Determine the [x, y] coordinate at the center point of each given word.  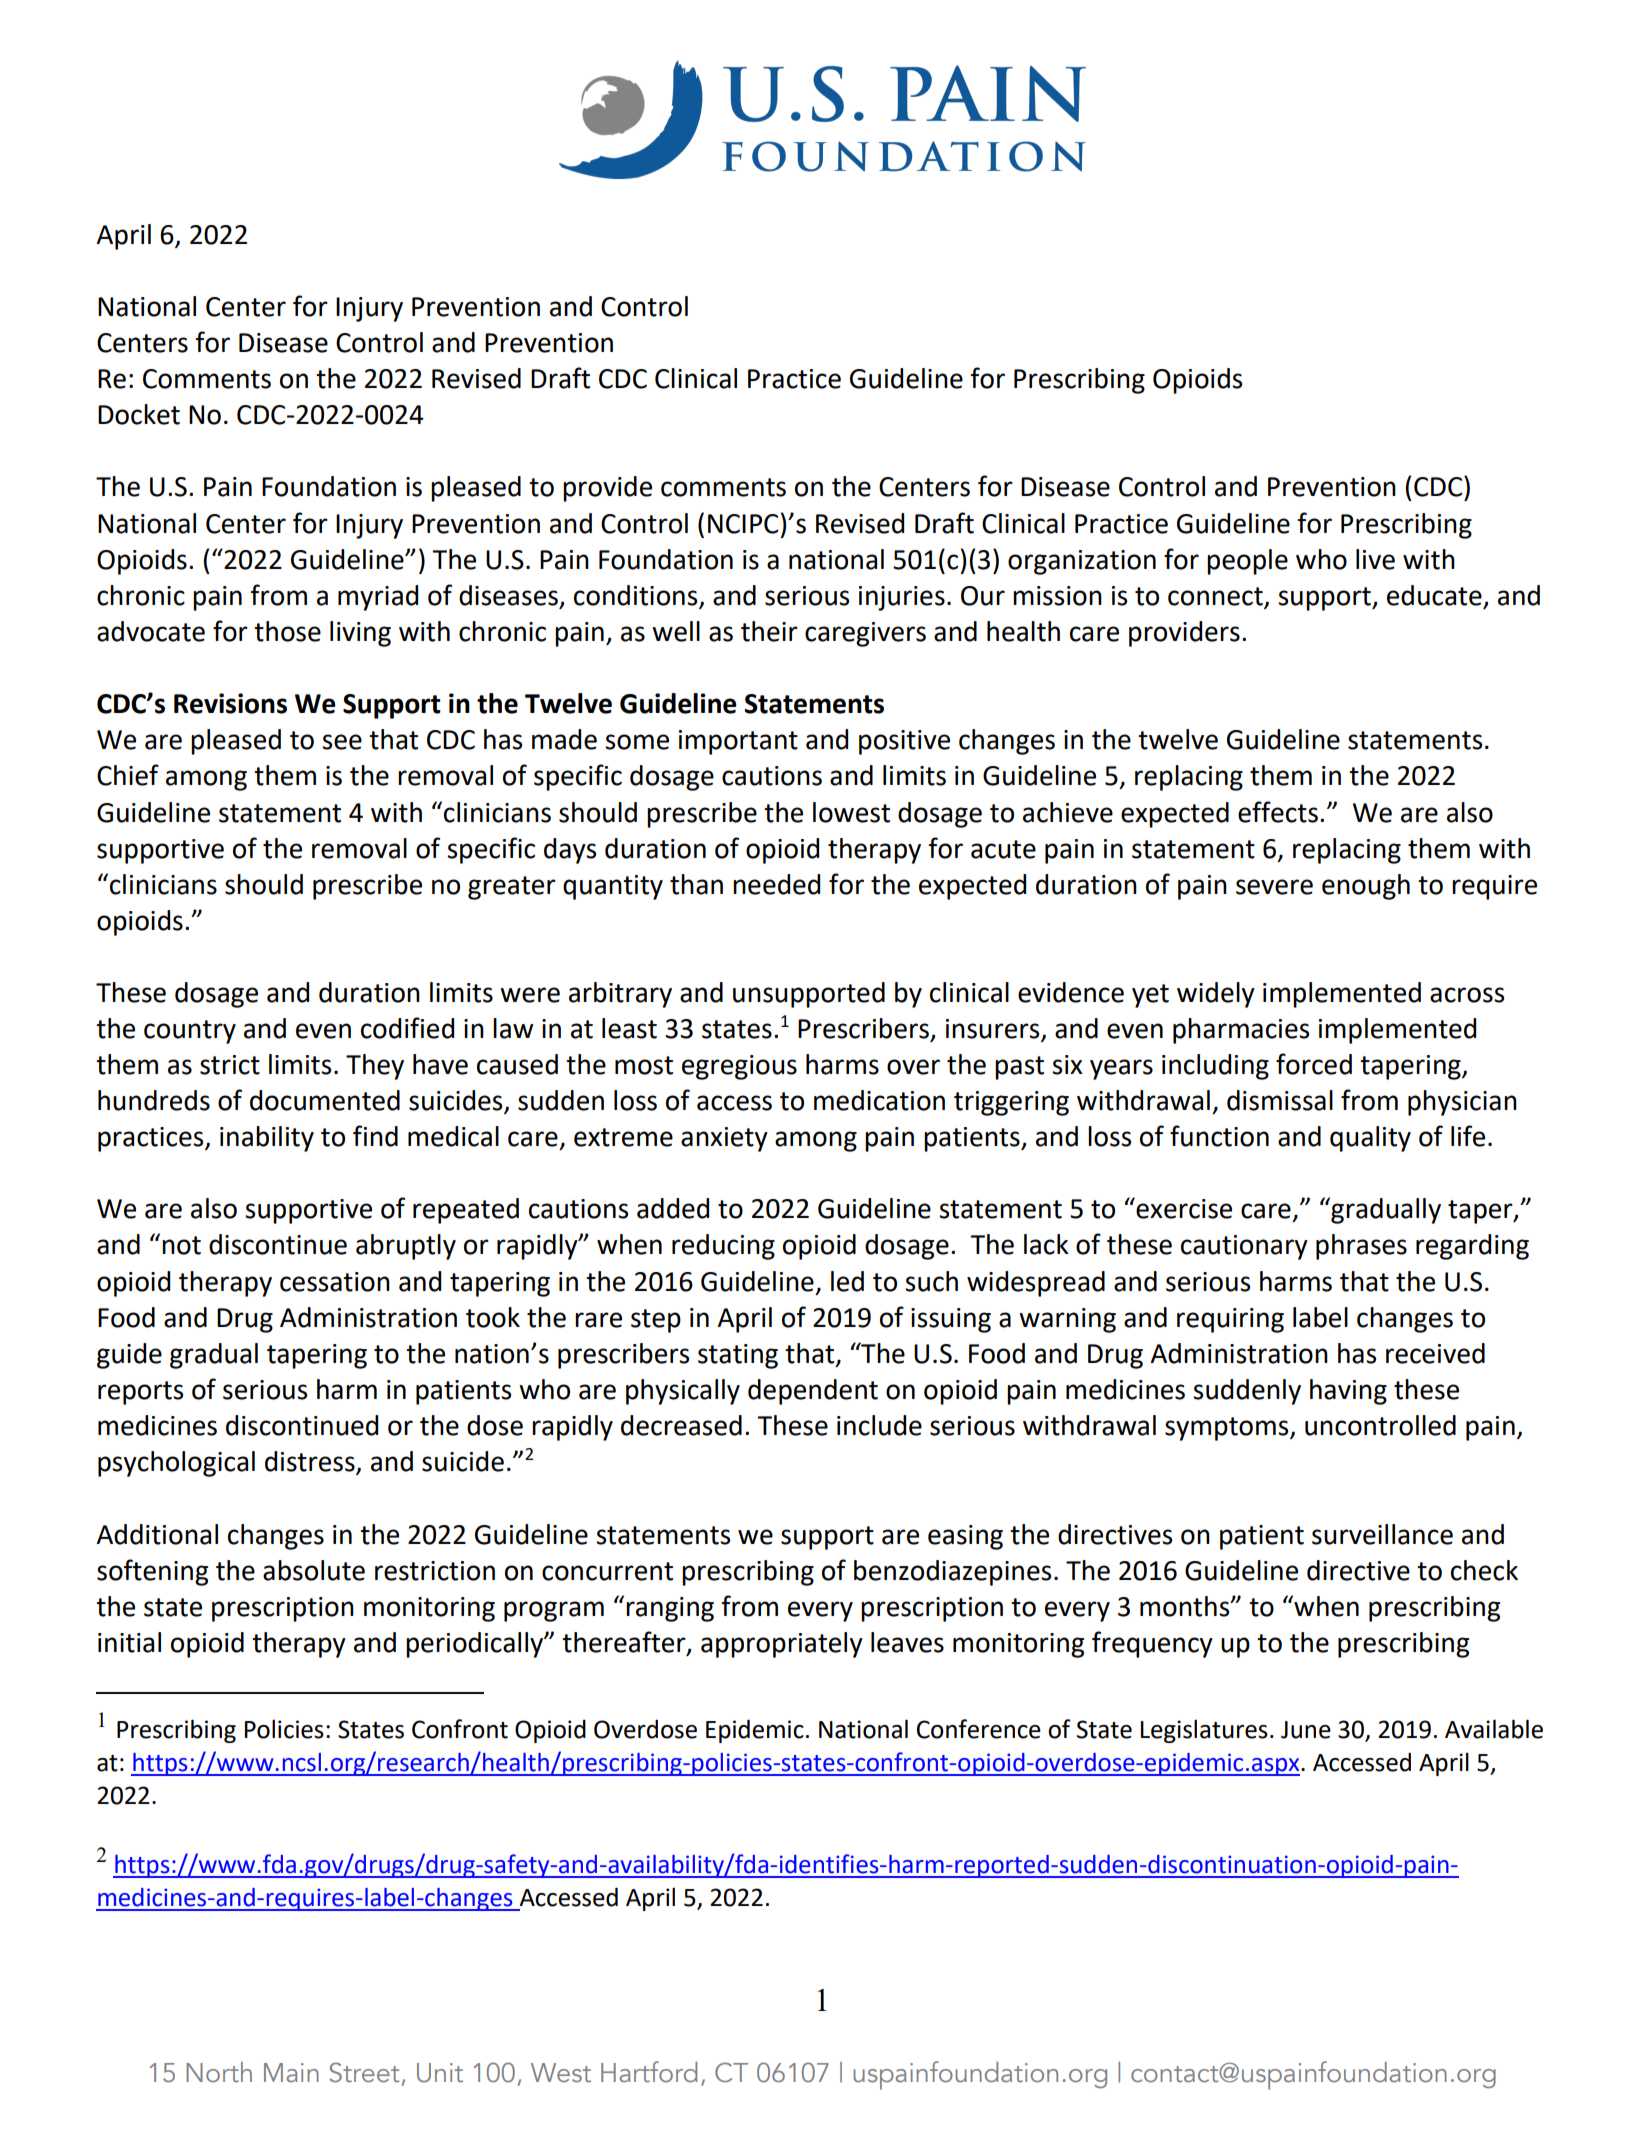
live [1375, 559]
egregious [739, 1067]
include [879, 1425]
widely [1216, 995]
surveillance [1382, 1534]
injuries [902, 598]
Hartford [649, 2072]
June [1306, 1730]
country [190, 1032]
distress [311, 1462]
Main [291, 2073]
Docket [139, 414]
